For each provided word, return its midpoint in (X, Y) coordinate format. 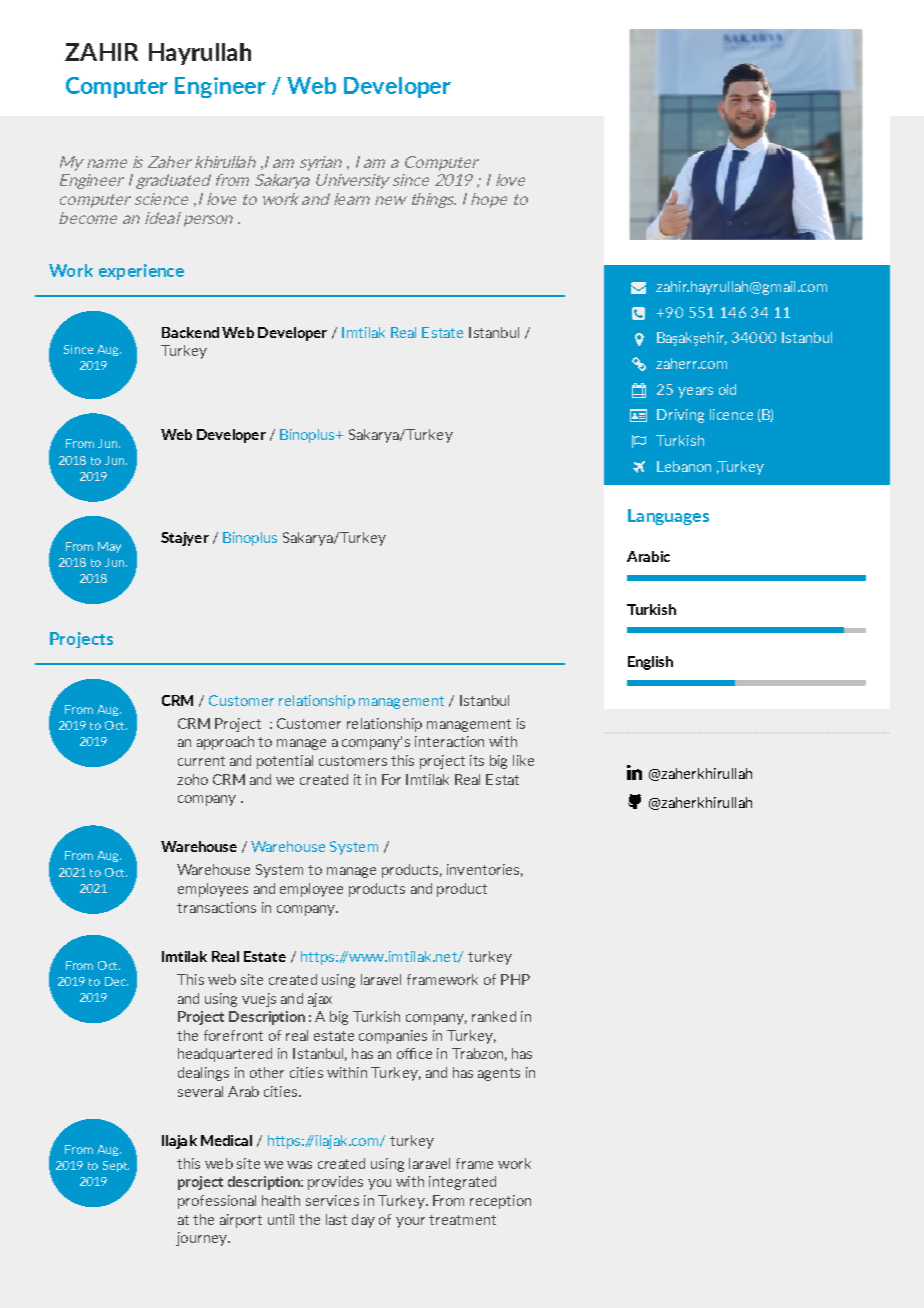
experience (141, 272)
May (109, 547)
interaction (449, 741)
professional (217, 1202)
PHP (515, 979)
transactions (216, 907)
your (410, 1222)
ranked (494, 1016)
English (650, 663)
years (695, 392)
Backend (190, 332)
